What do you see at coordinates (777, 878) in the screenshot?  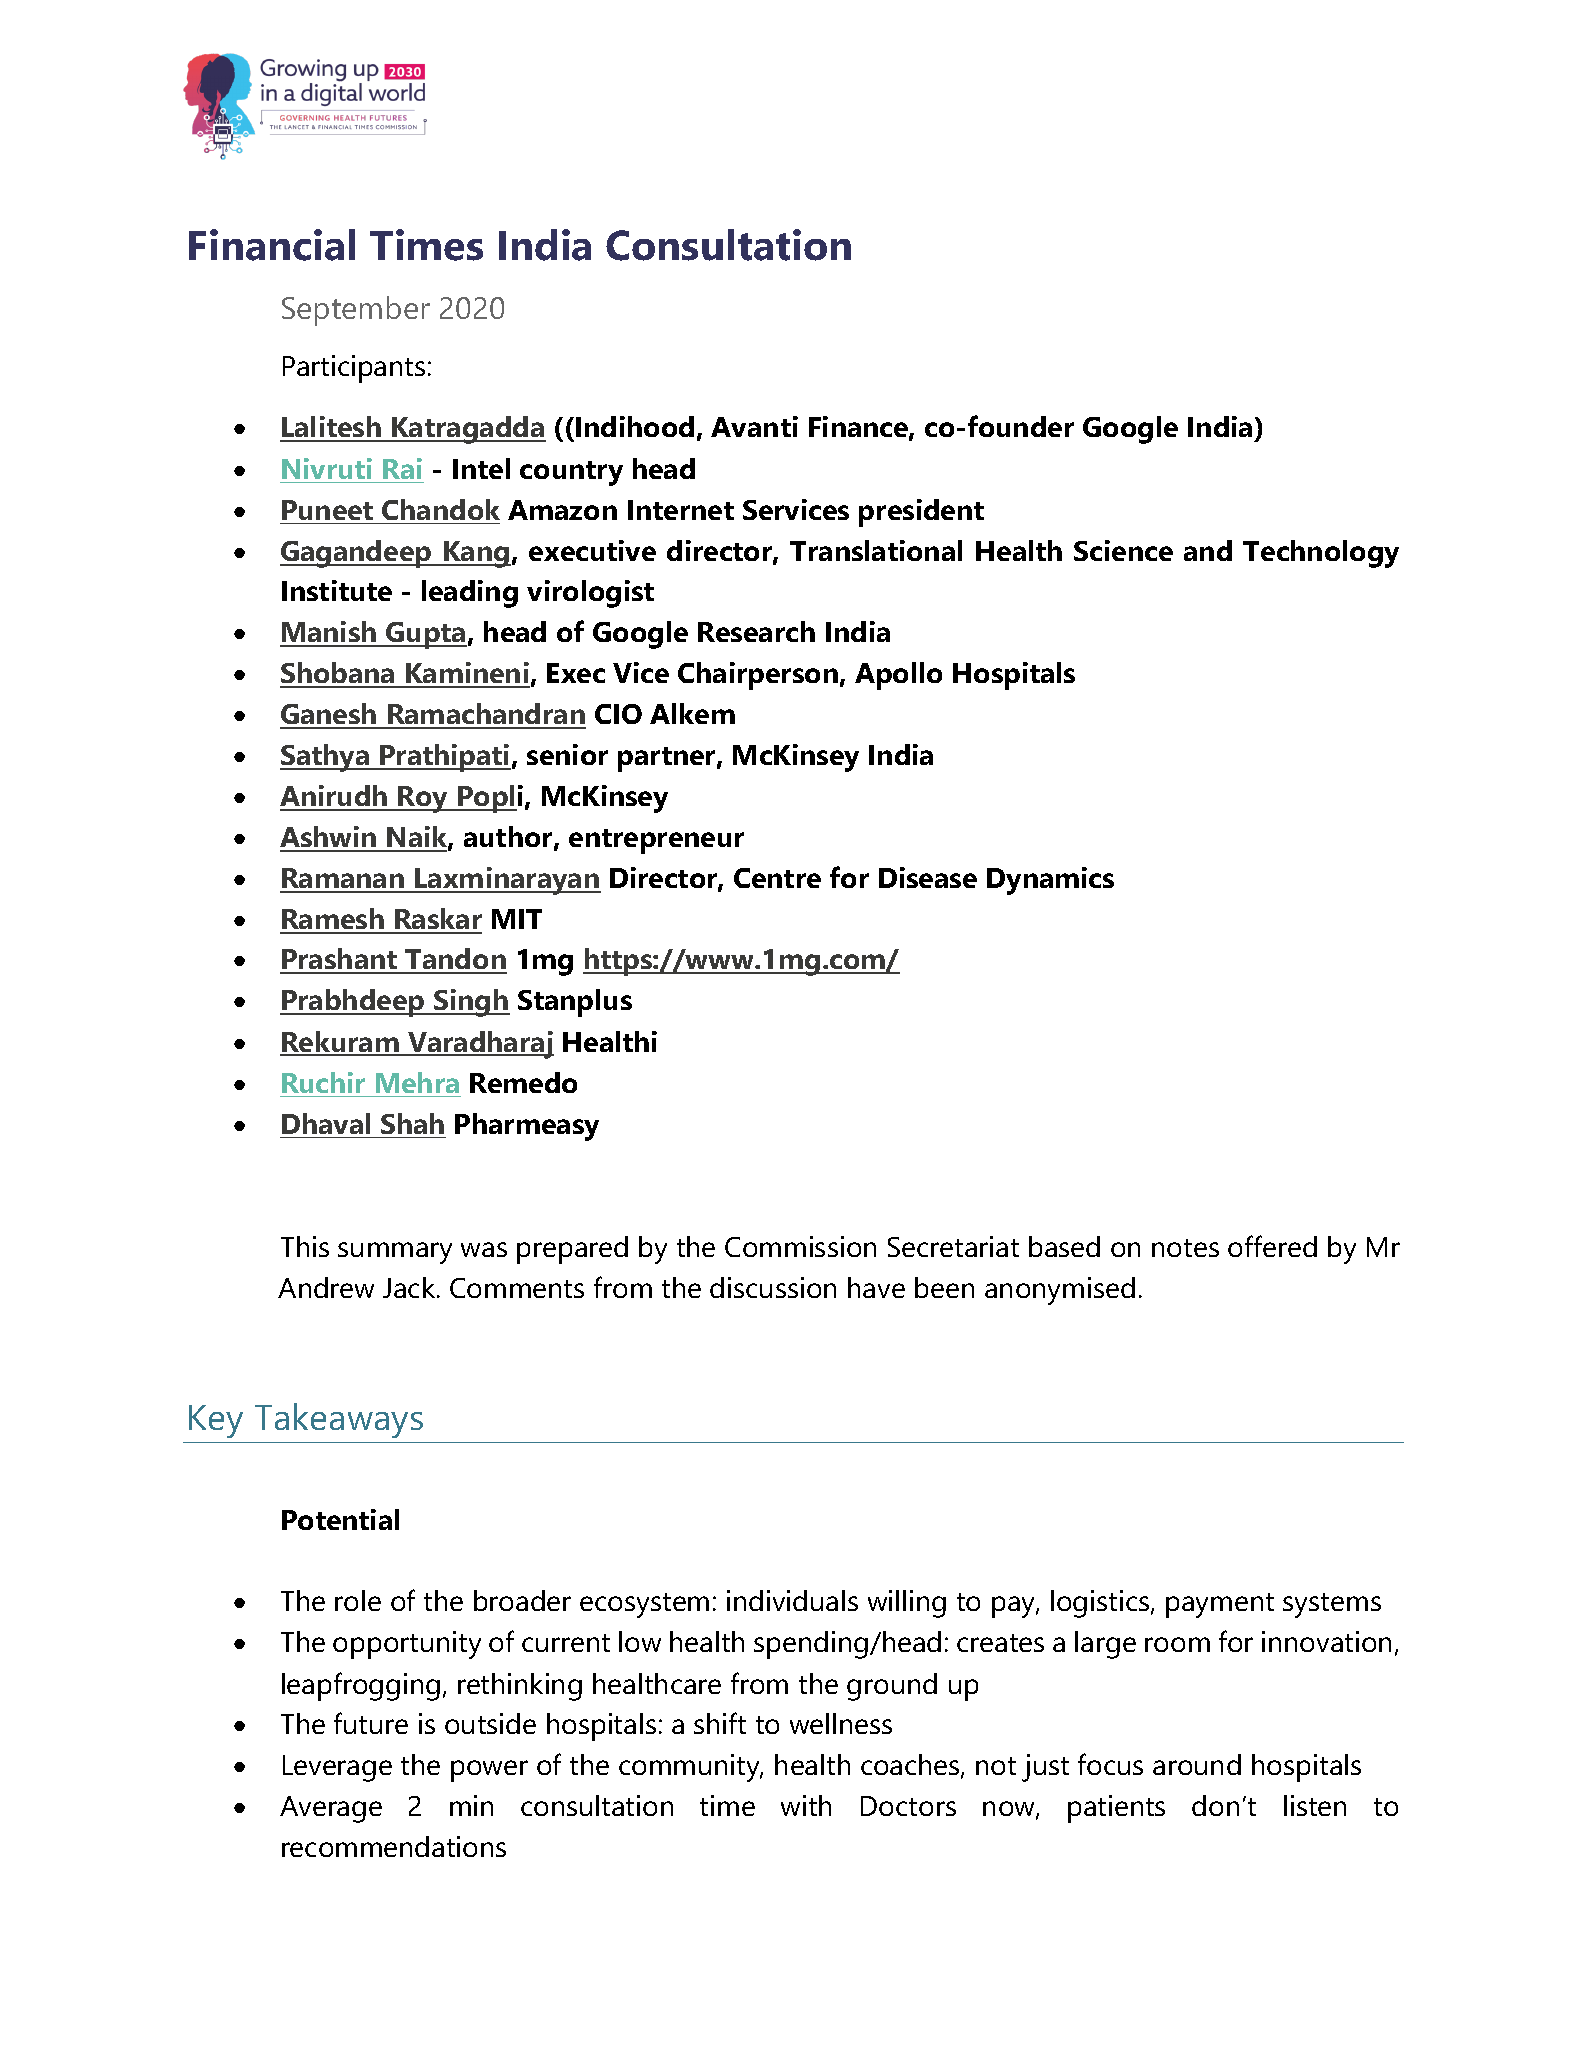 I see `Centre` at bounding box center [777, 878].
